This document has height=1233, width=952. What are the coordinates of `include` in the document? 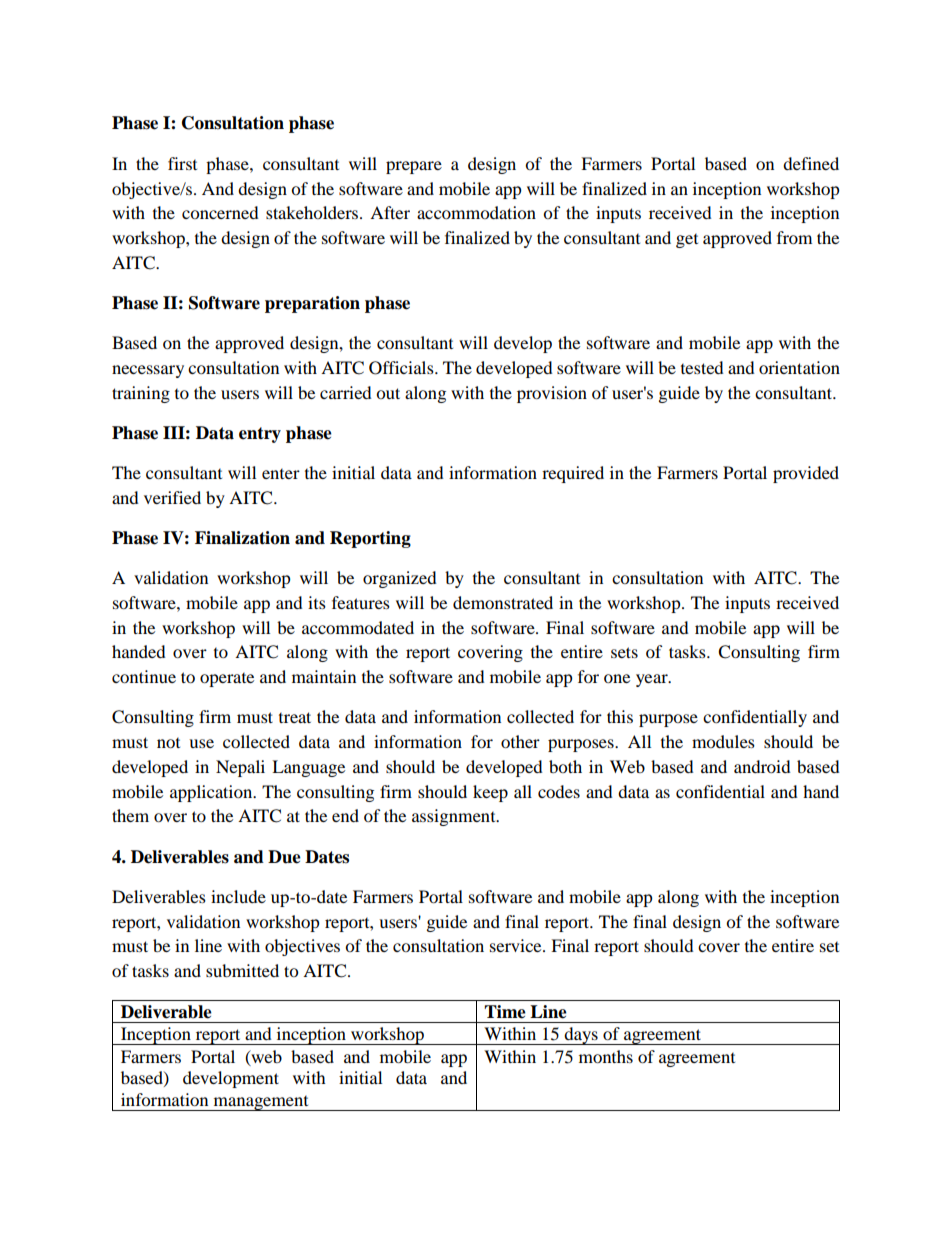 It's located at (238, 896).
